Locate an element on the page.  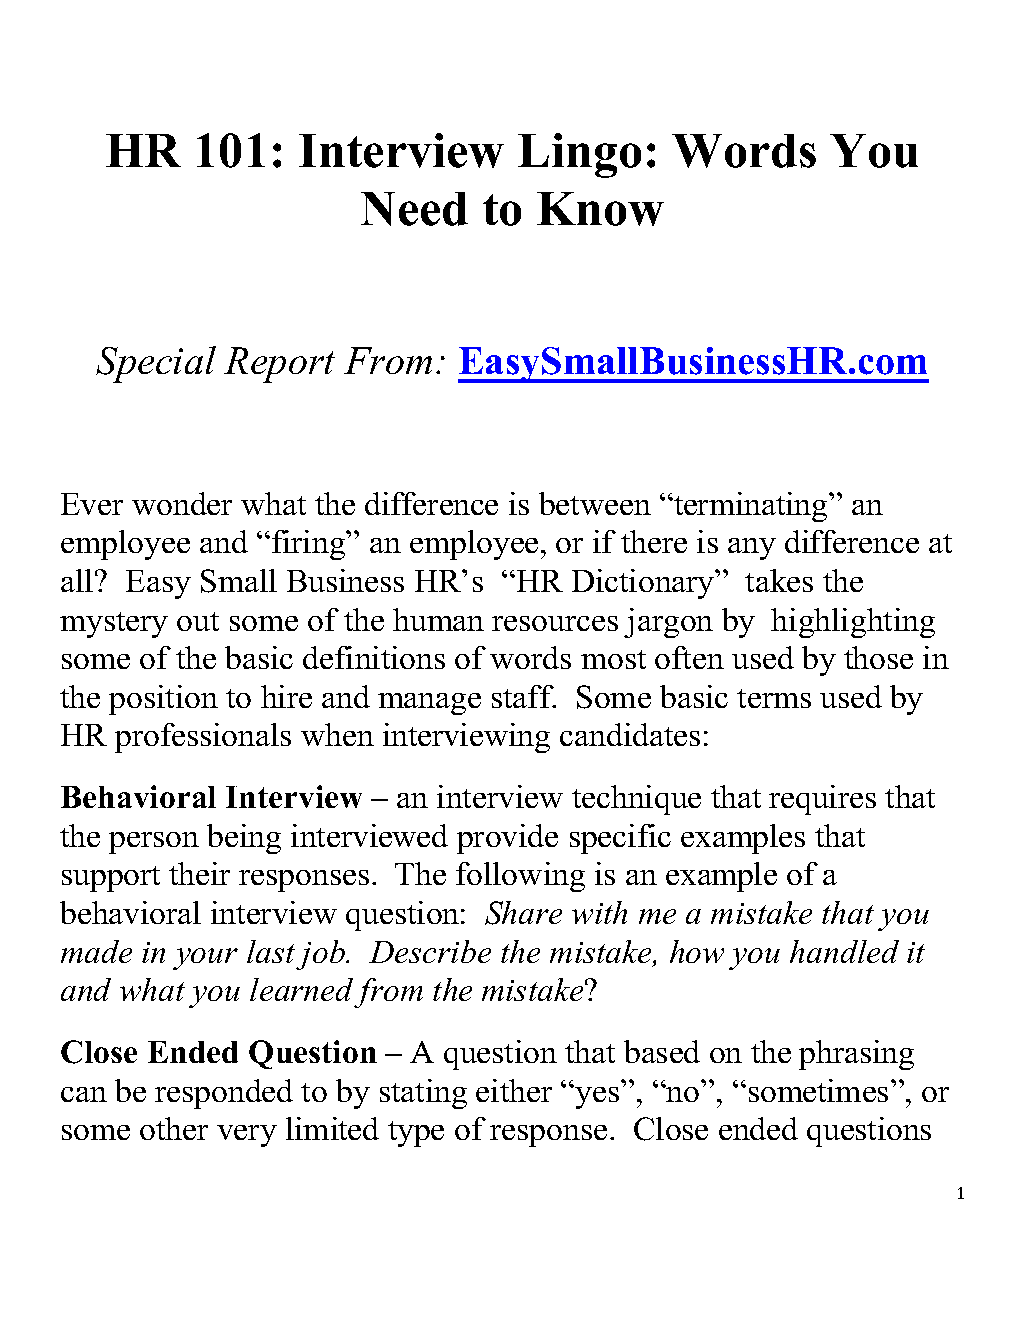
other is located at coordinates (174, 1128).
